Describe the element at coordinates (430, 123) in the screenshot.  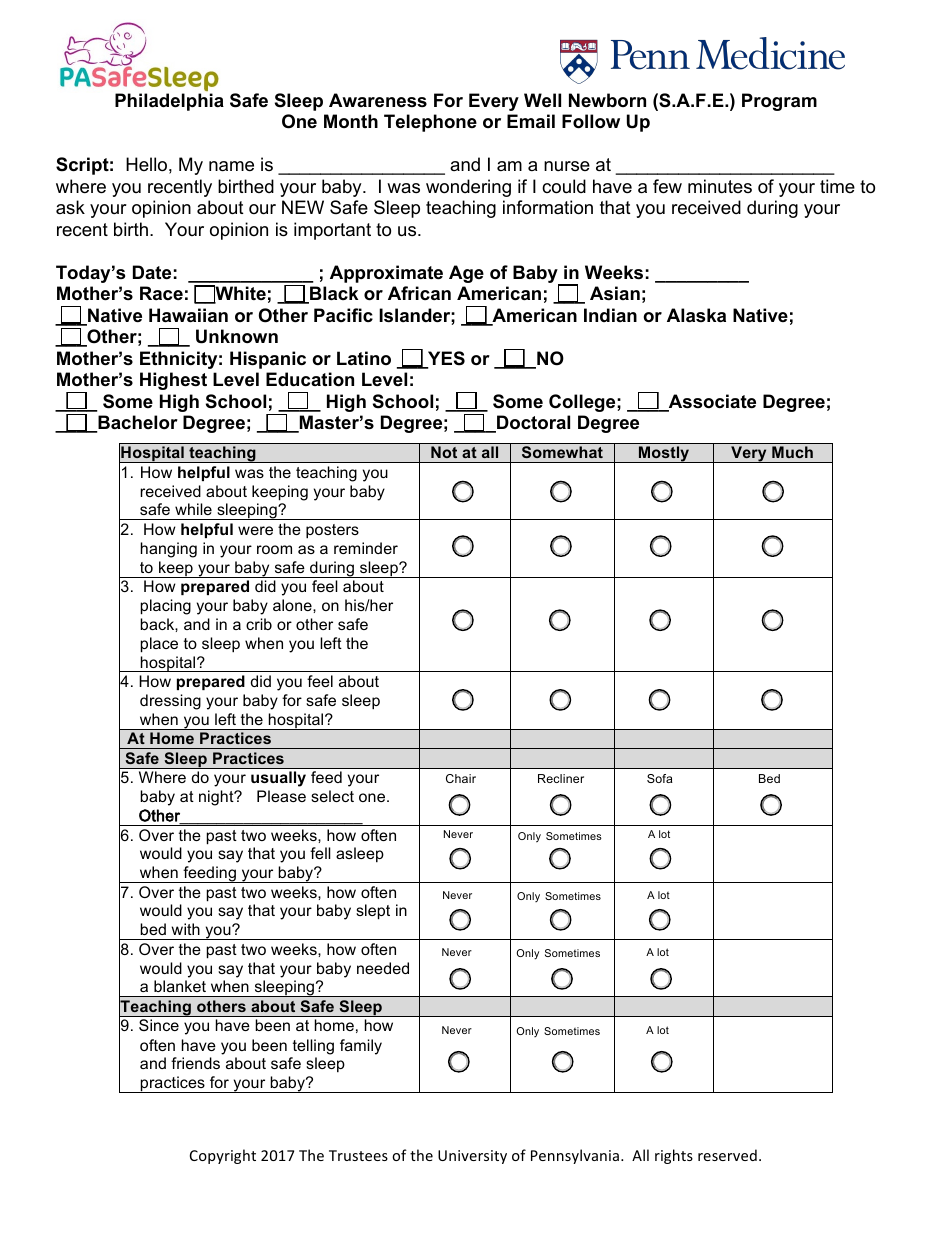
I see `Telephone` at that location.
